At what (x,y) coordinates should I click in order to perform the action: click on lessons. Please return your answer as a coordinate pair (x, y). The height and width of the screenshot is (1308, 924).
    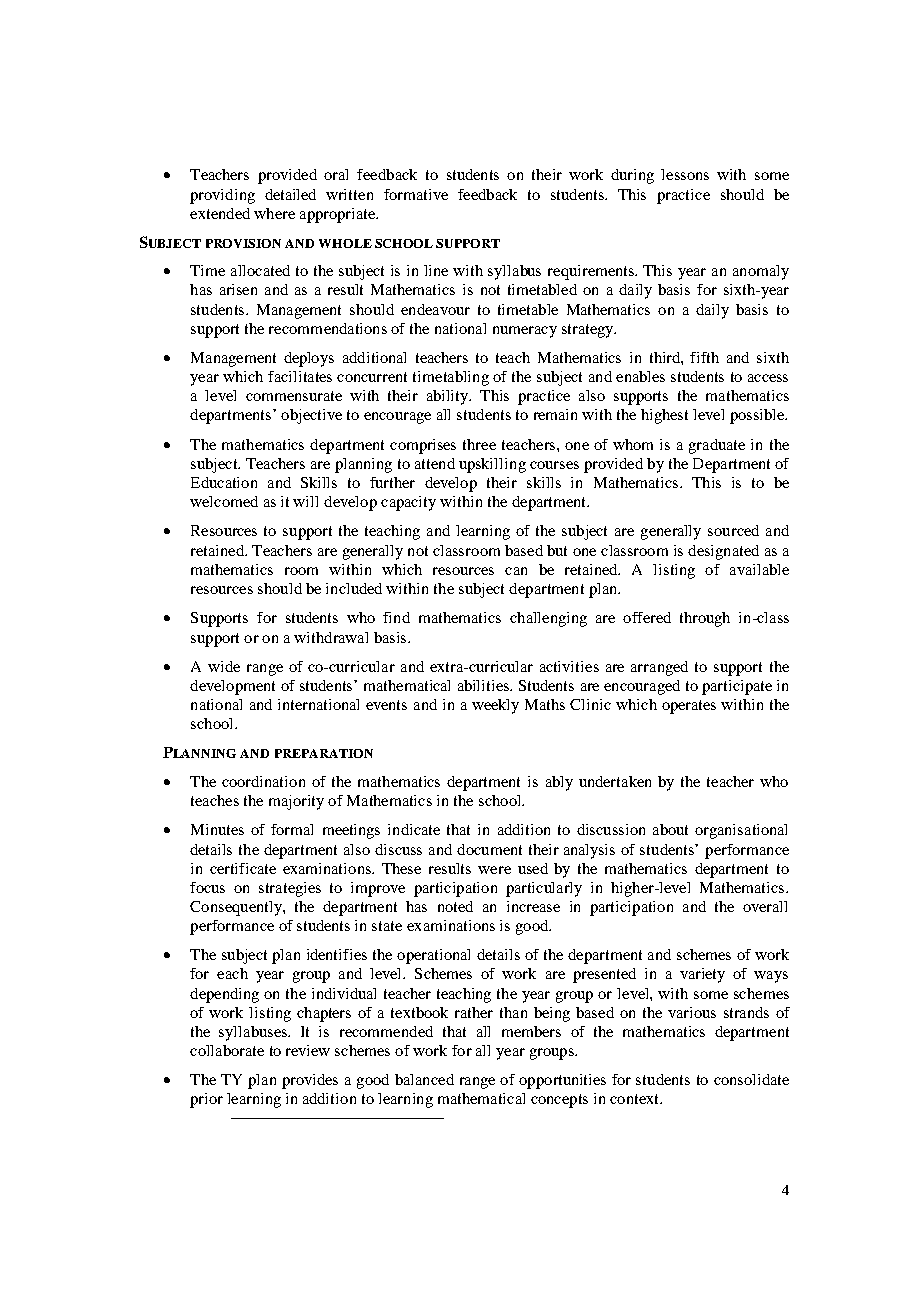
    Looking at the image, I should click on (685, 174).
